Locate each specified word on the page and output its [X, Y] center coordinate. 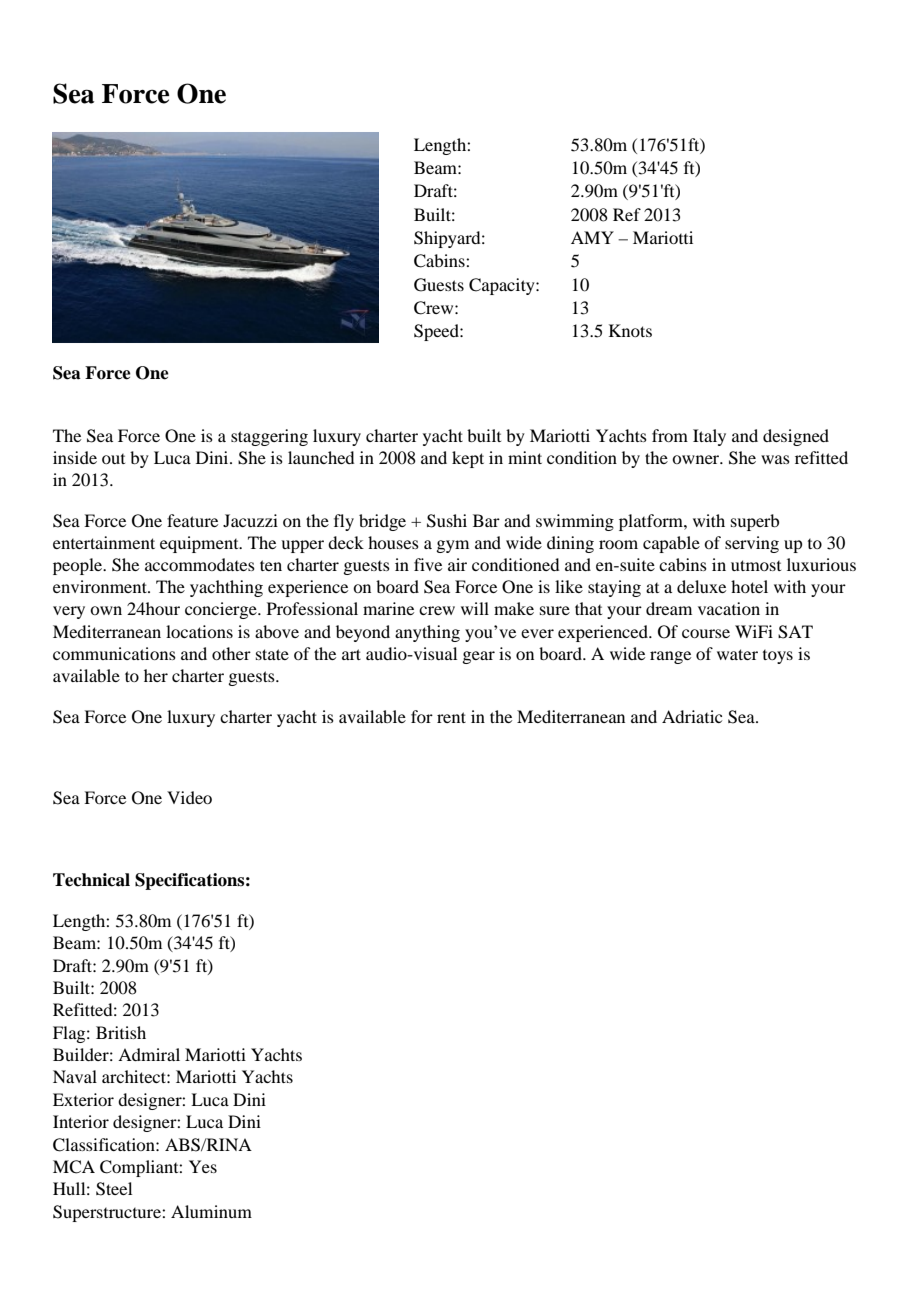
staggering [269, 437]
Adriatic [692, 716]
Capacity [503, 286]
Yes [203, 1166]
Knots [630, 330]
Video [189, 797]
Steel [114, 1189]
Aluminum [211, 1211]
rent [451, 717]
